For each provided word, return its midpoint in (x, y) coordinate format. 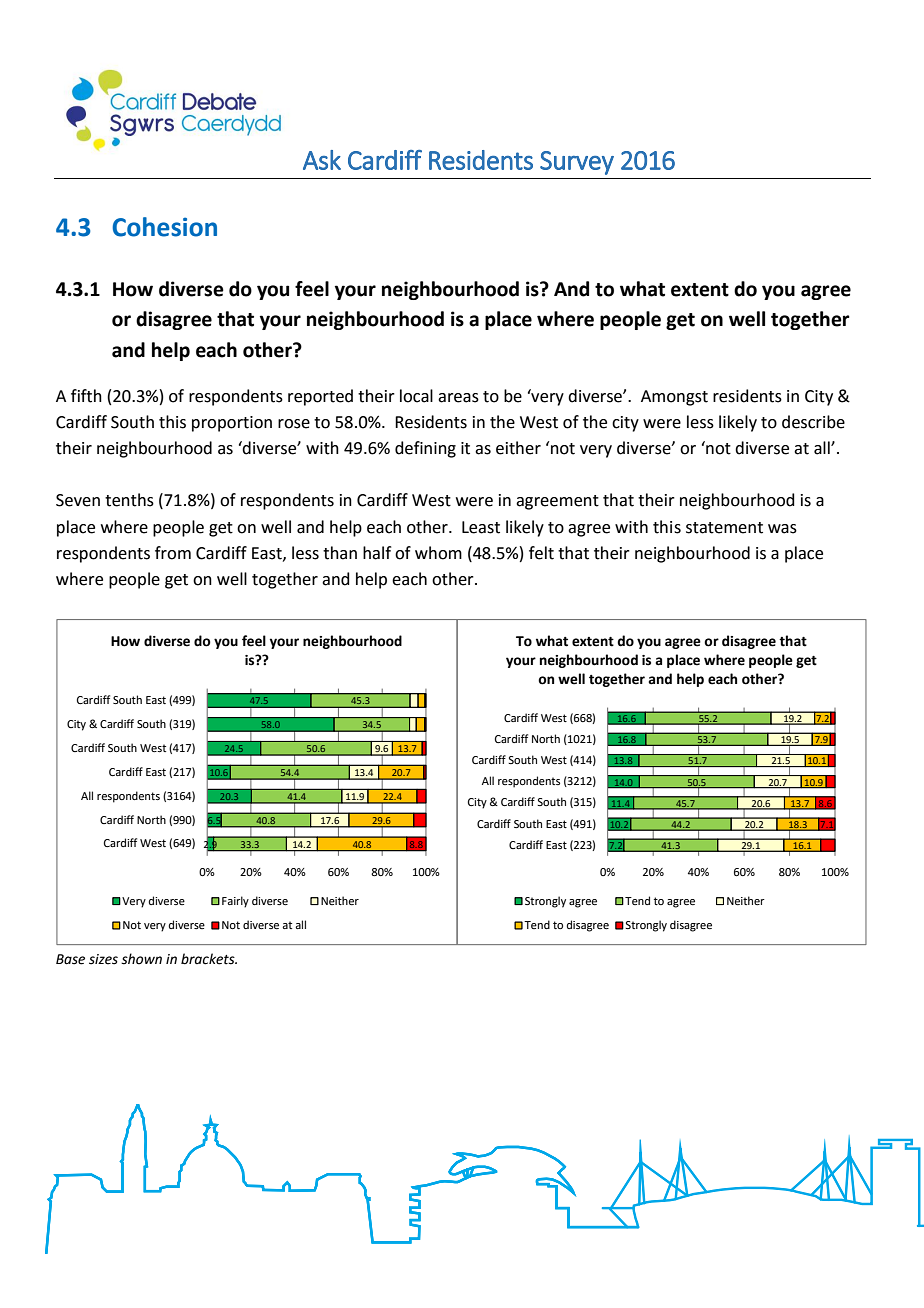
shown (141, 959)
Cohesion (164, 227)
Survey (577, 163)
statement (724, 528)
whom (438, 553)
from (173, 553)
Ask (322, 160)
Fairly (235, 902)
